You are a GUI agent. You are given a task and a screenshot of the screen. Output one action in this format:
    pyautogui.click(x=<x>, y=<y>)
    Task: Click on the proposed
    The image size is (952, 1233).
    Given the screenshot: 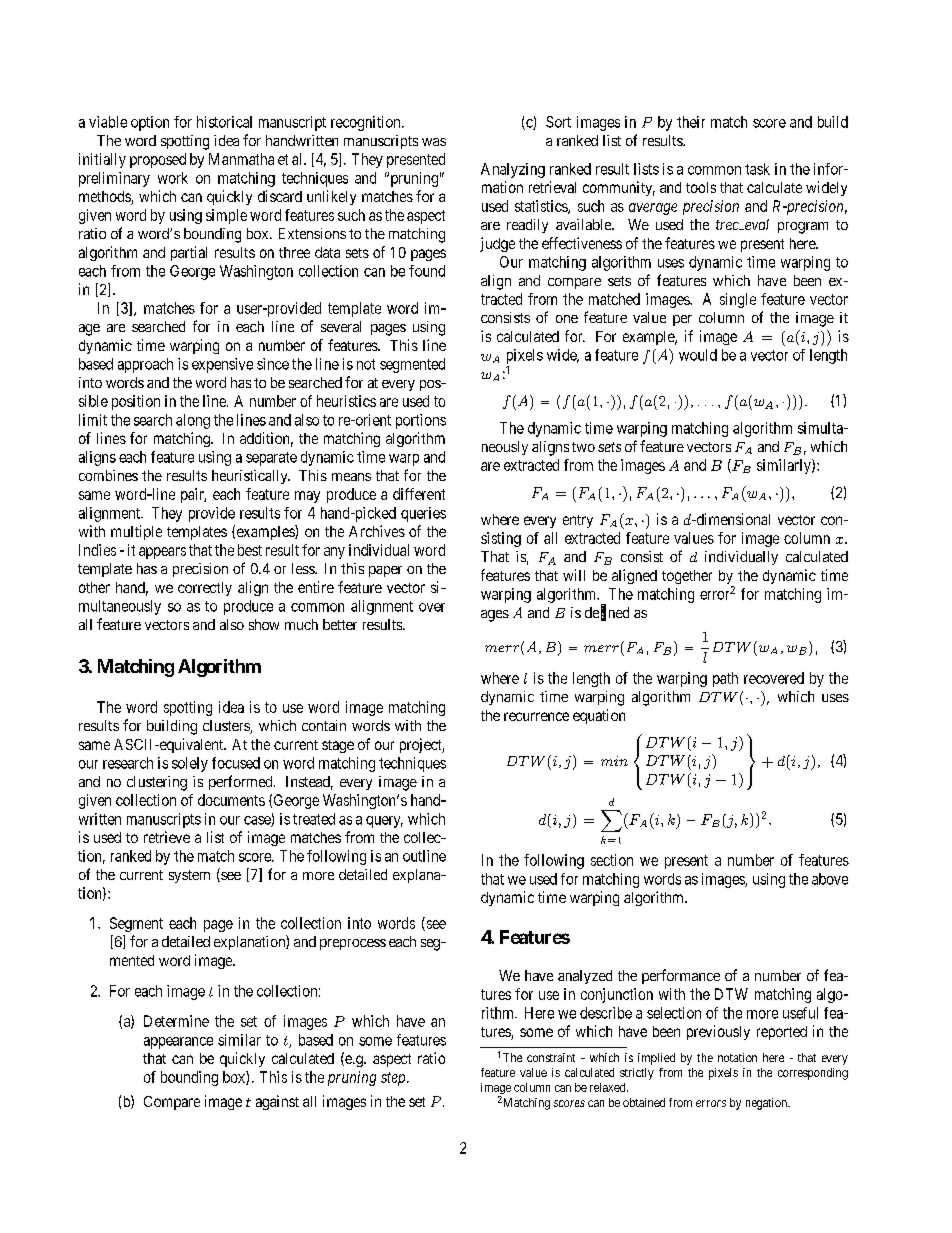 What is the action you would take?
    pyautogui.click(x=158, y=160)
